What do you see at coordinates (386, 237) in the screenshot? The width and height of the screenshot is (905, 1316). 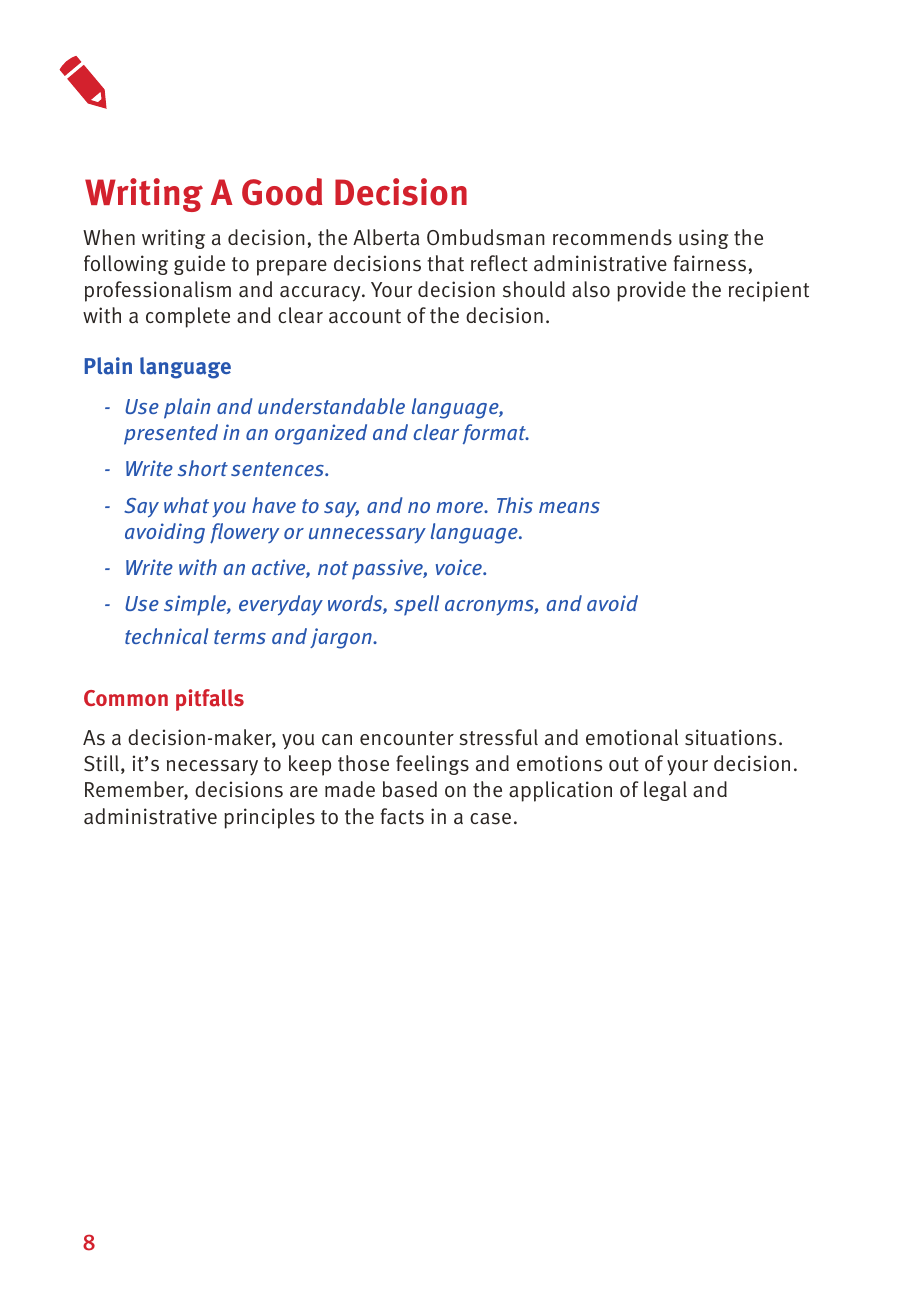 I see `Alberta` at bounding box center [386, 237].
